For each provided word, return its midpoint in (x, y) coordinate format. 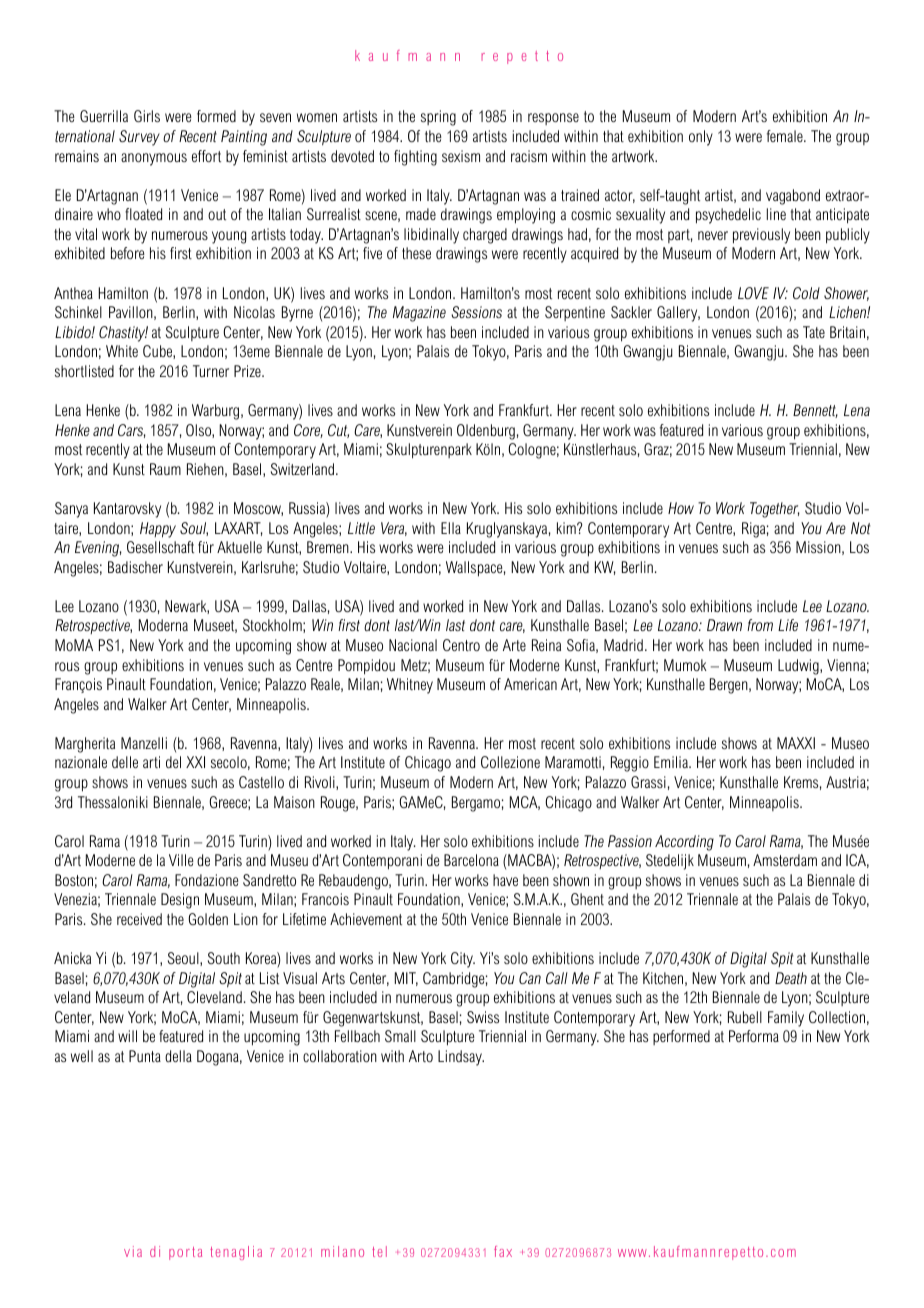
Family (786, 1019)
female (786, 136)
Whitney (410, 686)
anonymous (154, 159)
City (463, 960)
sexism (461, 156)
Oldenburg (486, 432)
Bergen (730, 686)
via (133, 1251)
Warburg (217, 412)
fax (503, 1251)
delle (125, 762)
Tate (814, 332)
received (139, 919)
